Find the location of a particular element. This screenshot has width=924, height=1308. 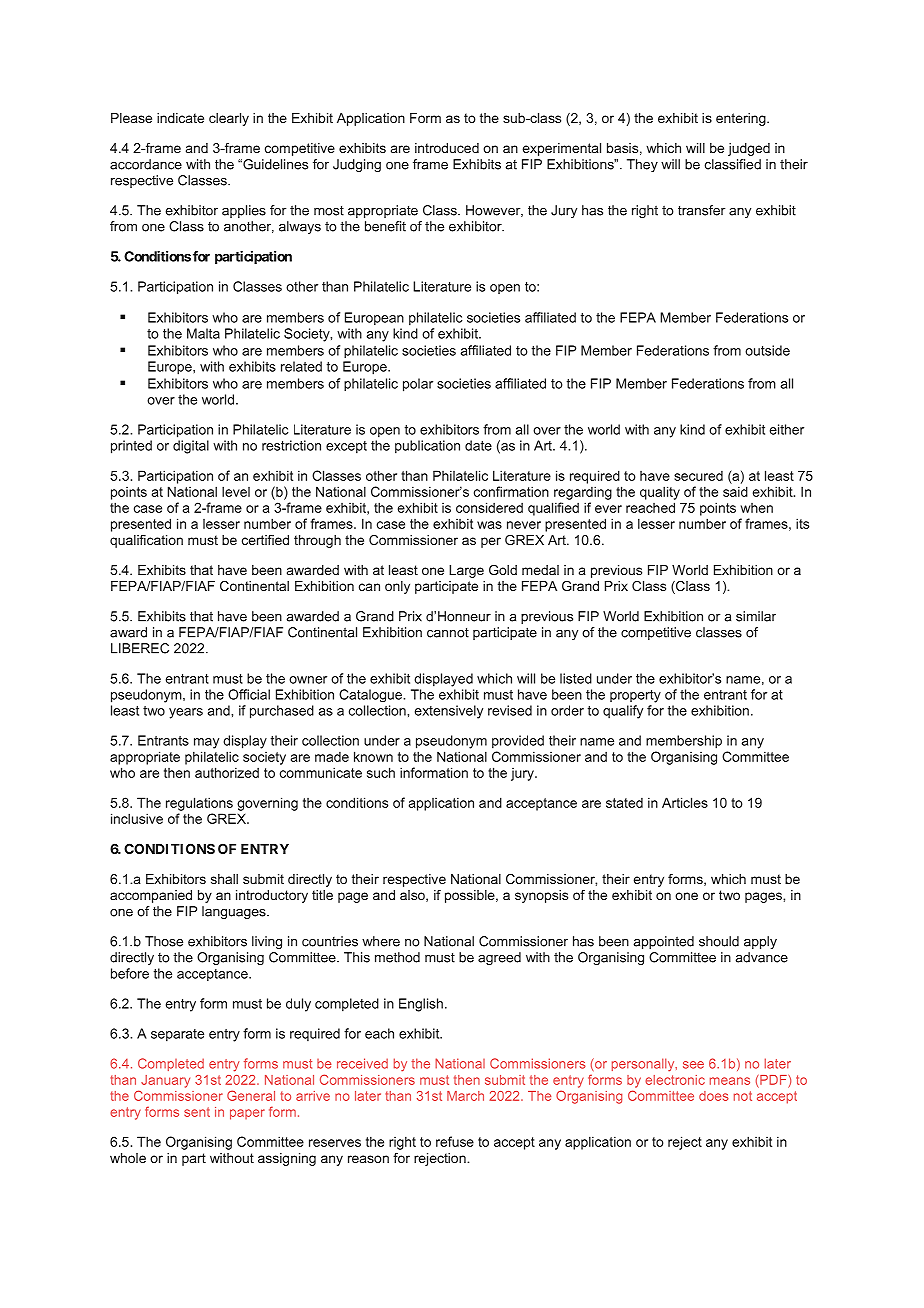

extensively is located at coordinates (449, 712).
